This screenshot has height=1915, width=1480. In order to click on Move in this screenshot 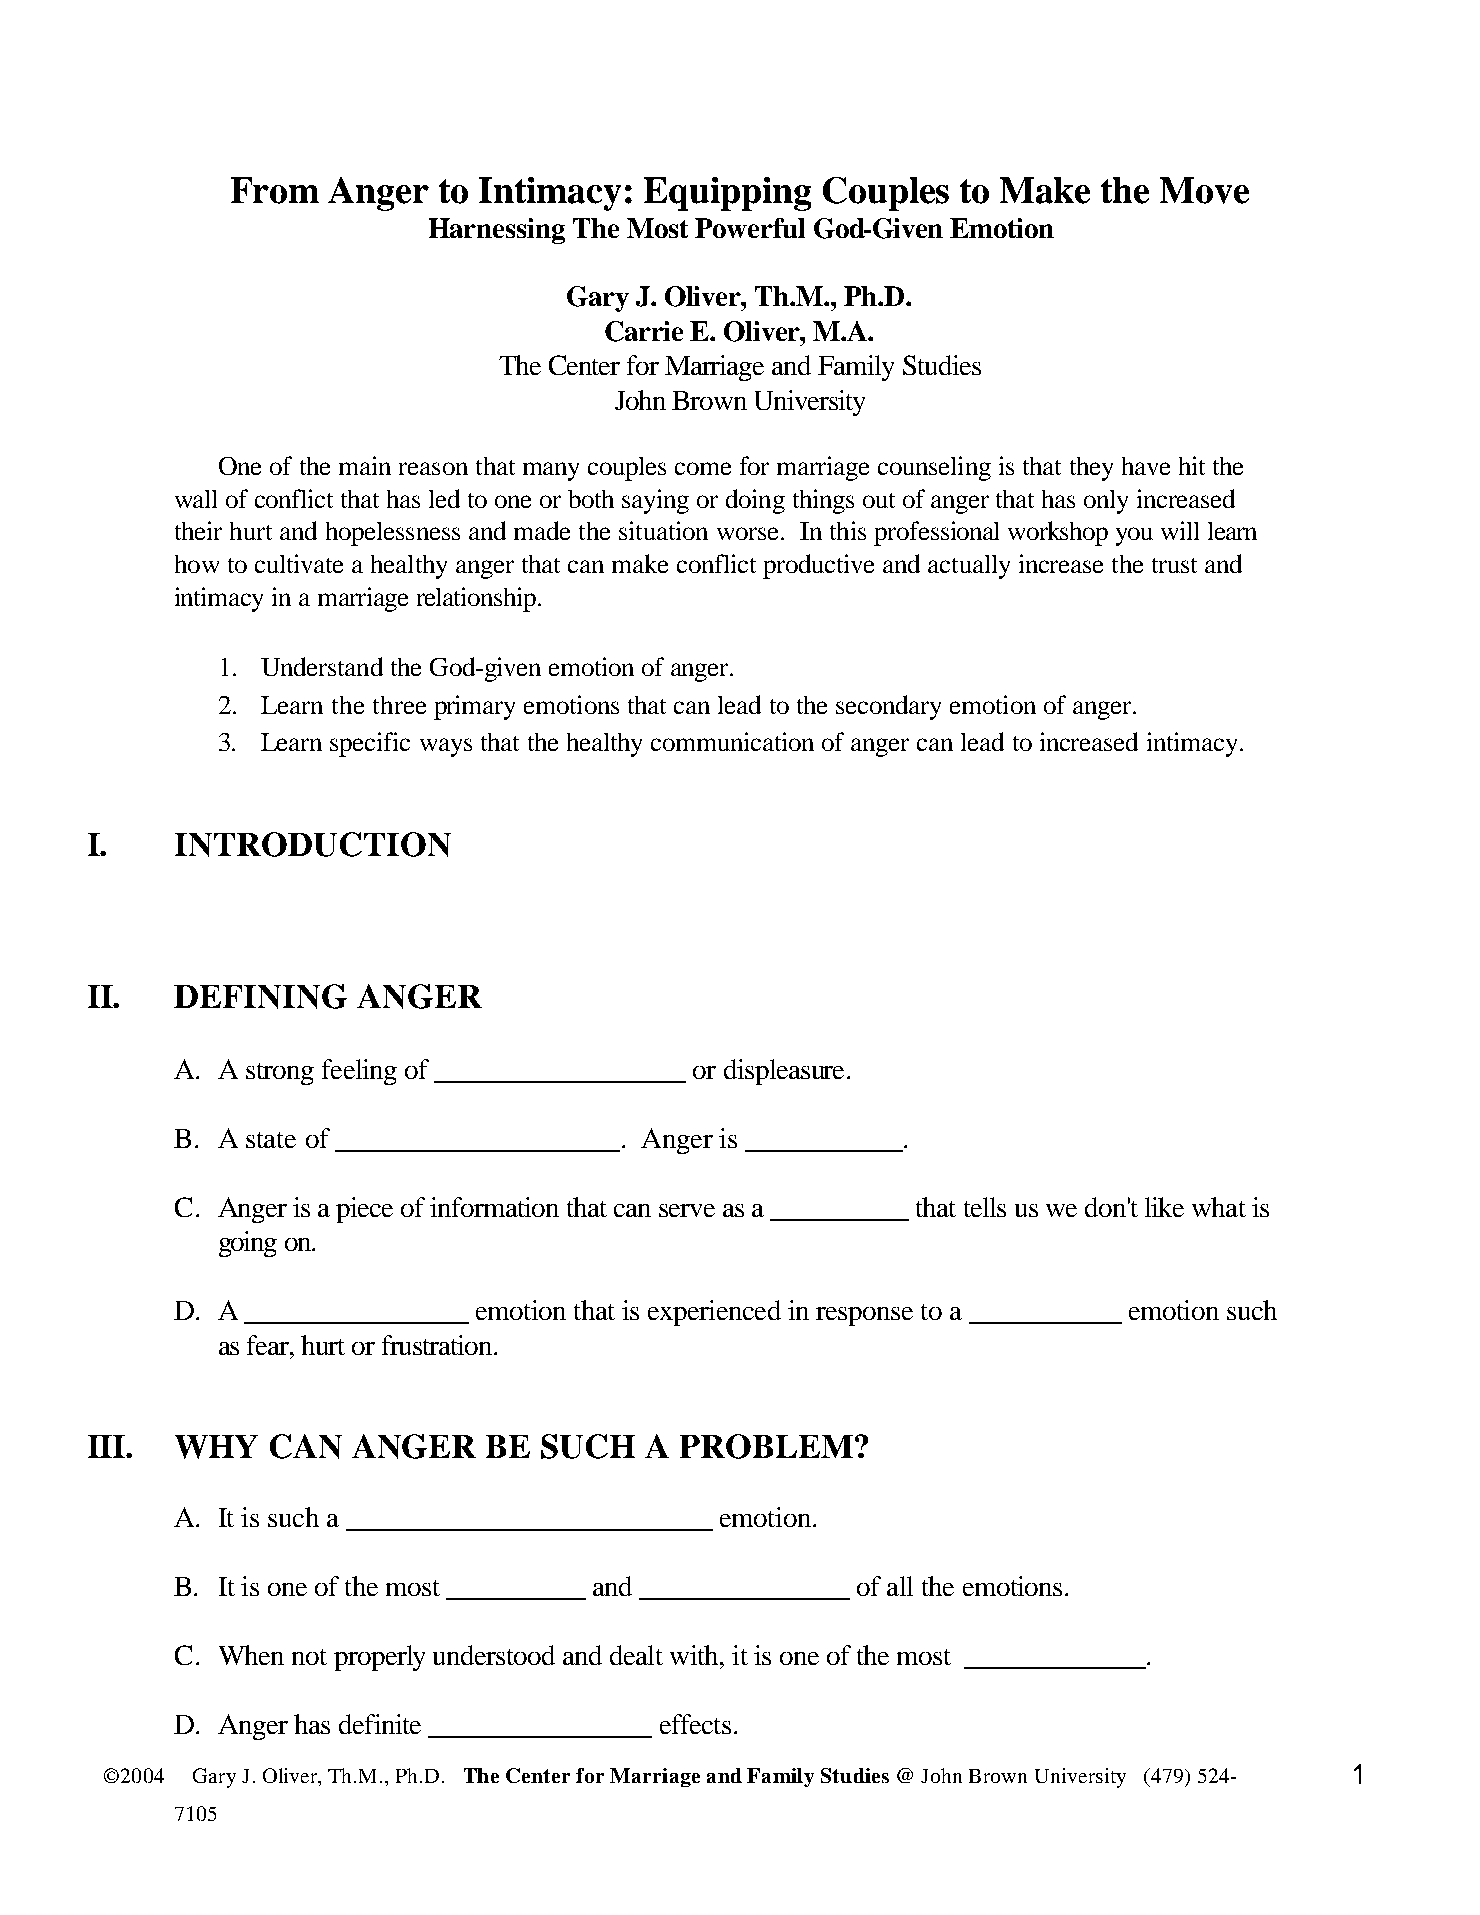, I will do `click(1204, 190)`.
